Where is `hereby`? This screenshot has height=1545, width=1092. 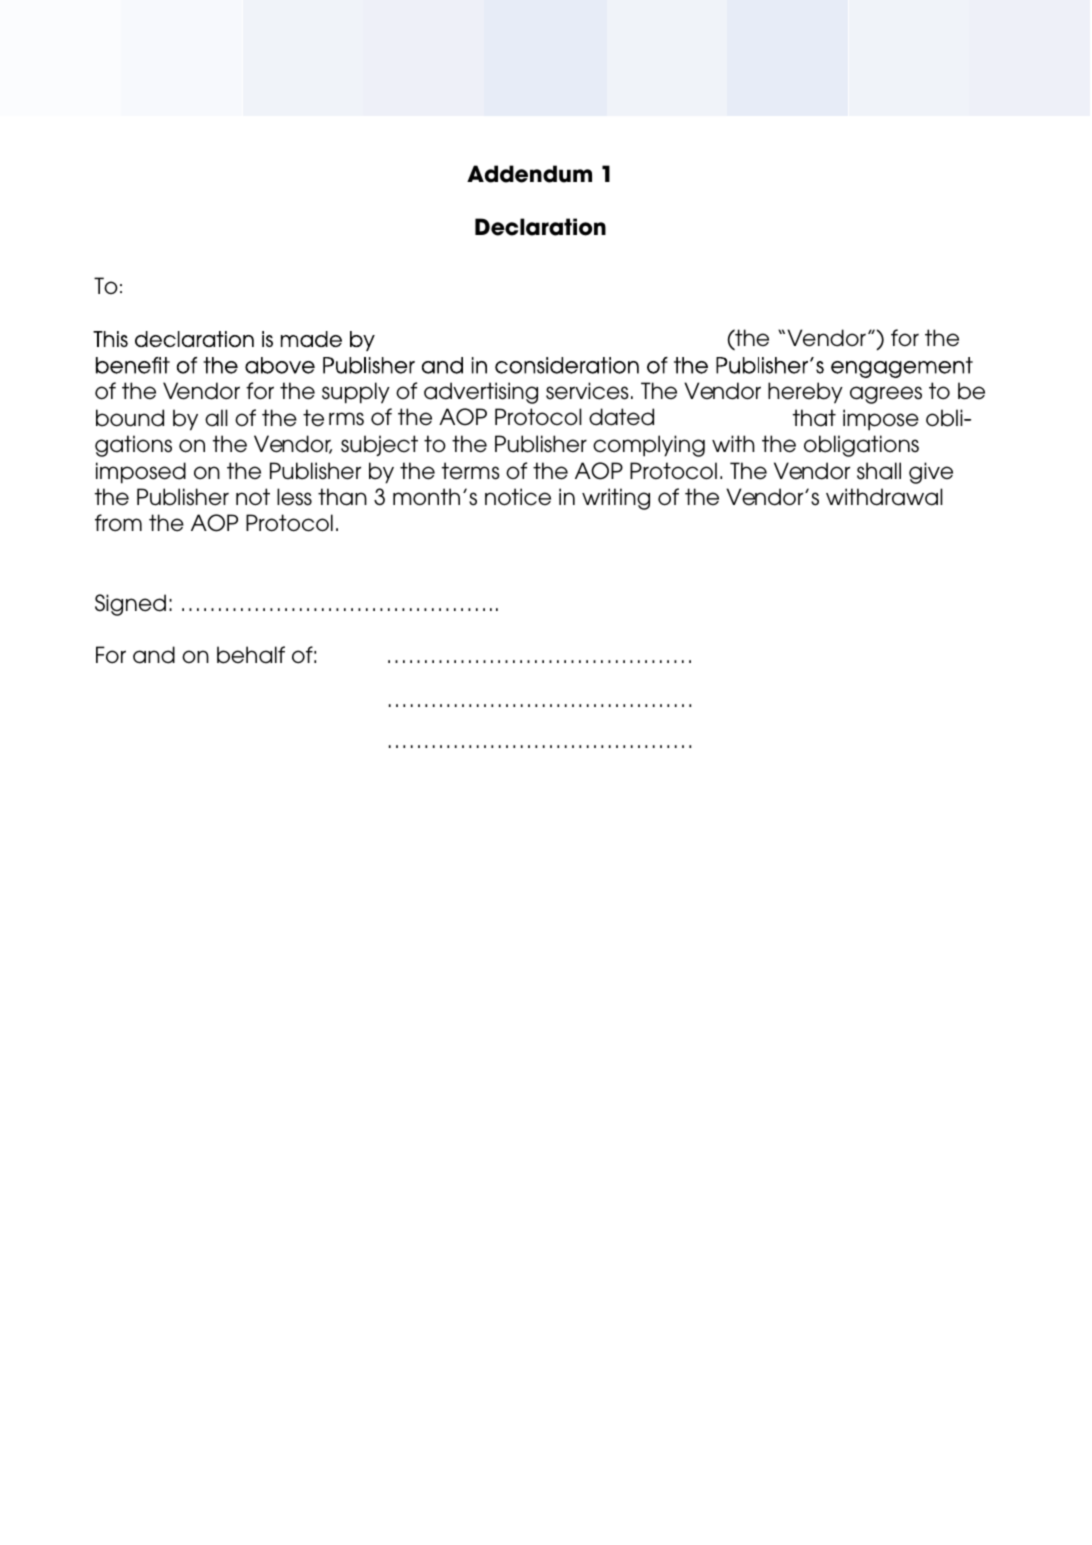 hereby is located at coordinates (805, 393).
